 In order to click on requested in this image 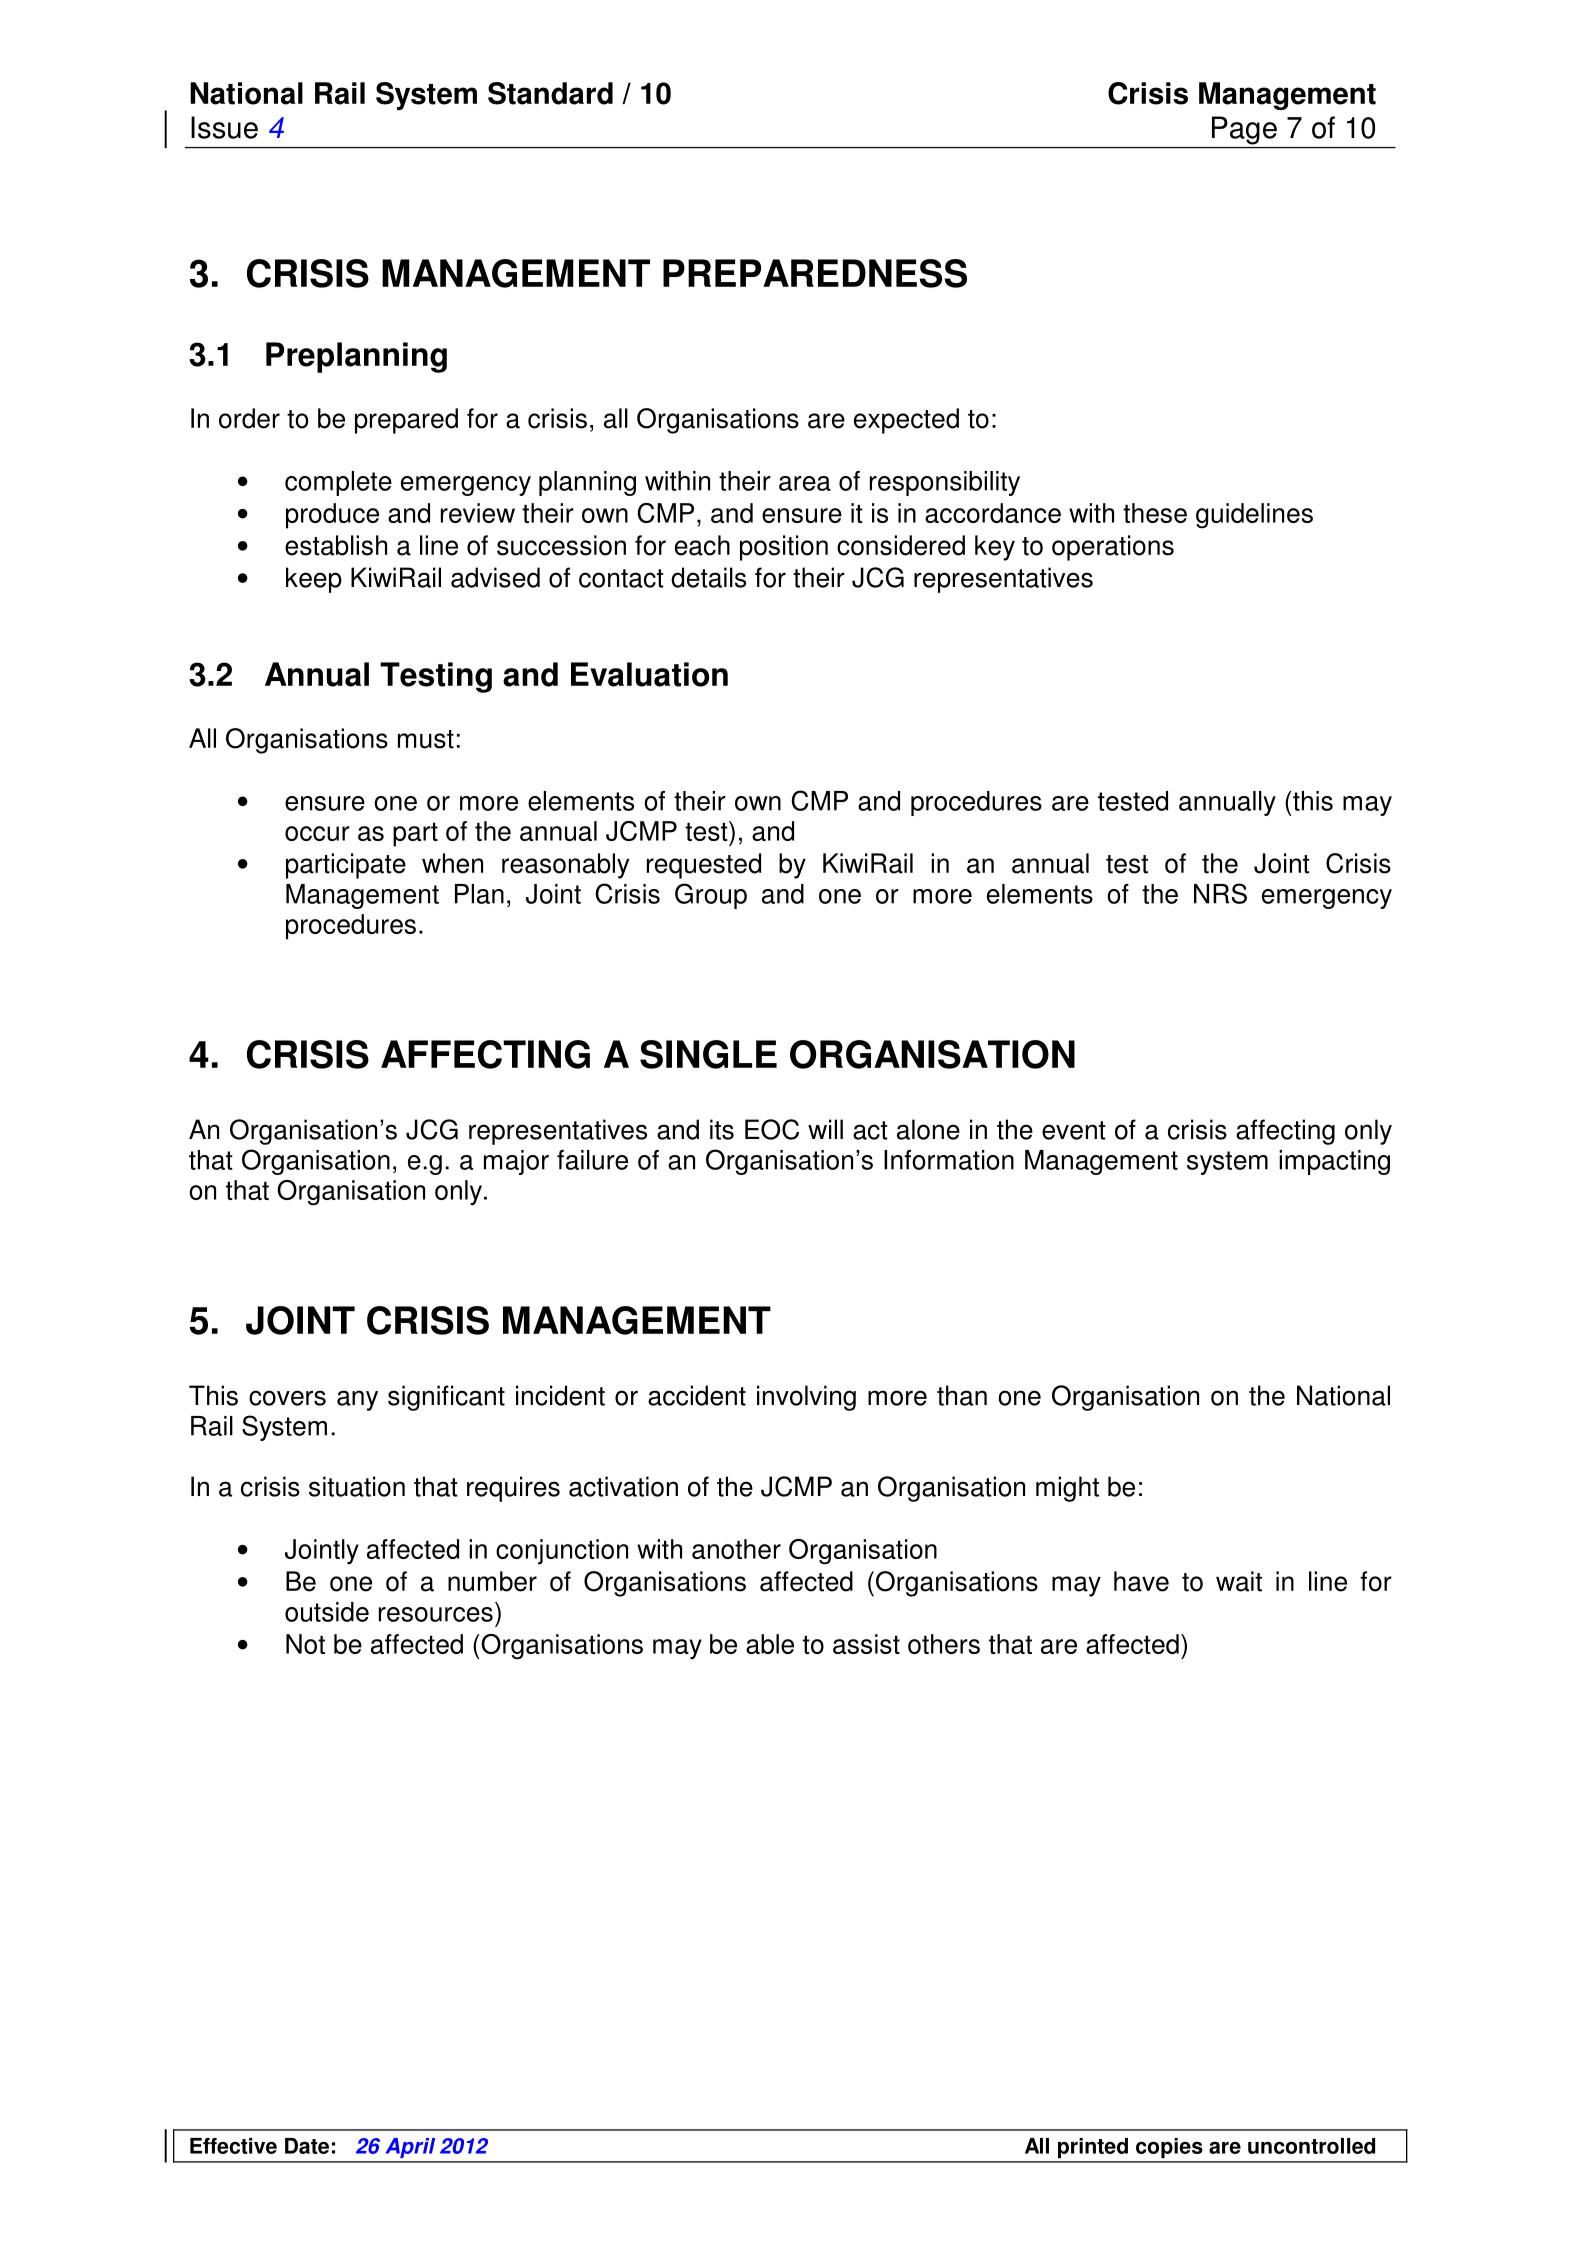, I will do `click(704, 866)`.
